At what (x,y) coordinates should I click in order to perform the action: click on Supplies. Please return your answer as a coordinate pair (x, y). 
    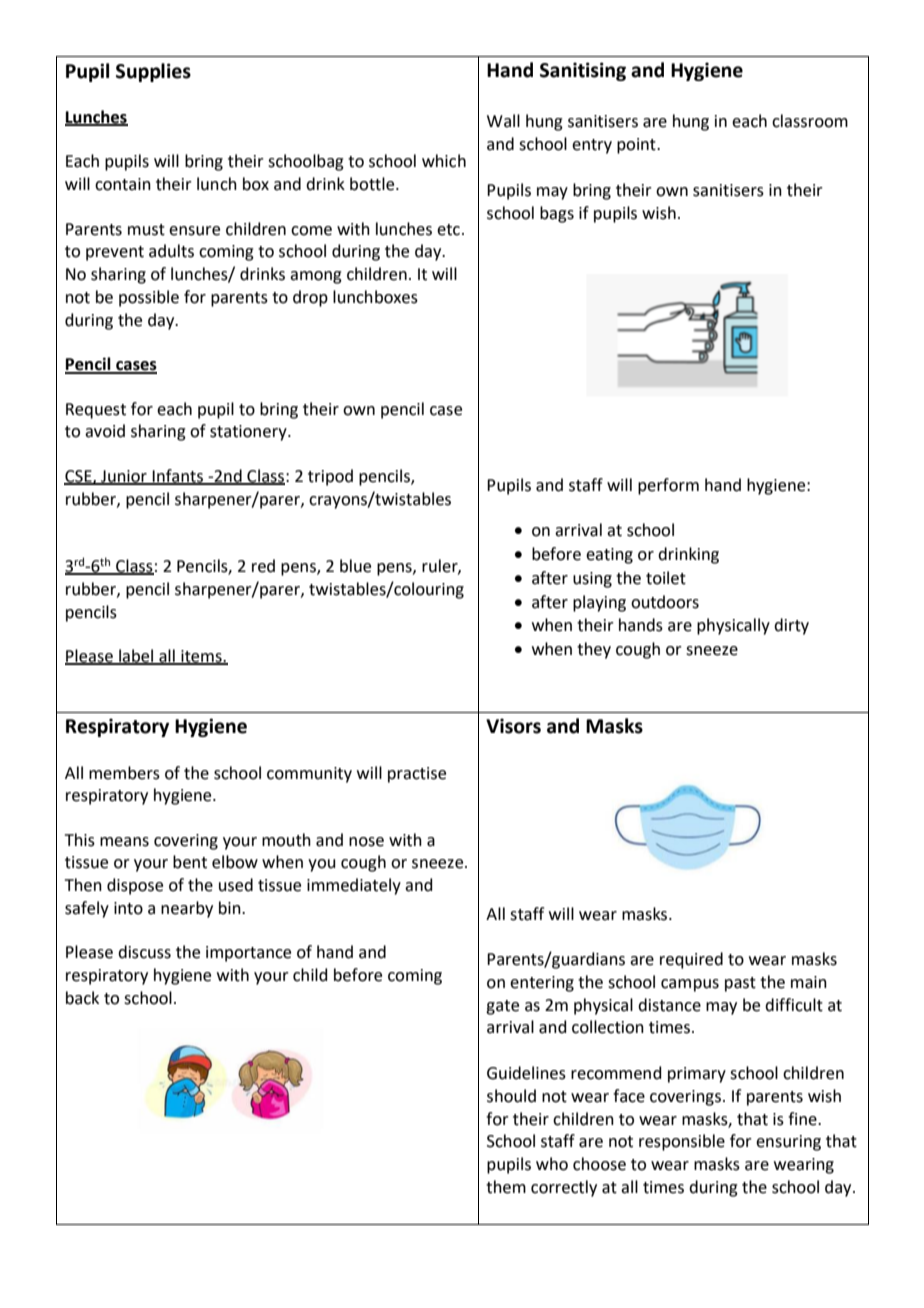
    Looking at the image, I should click on (153, 72).
